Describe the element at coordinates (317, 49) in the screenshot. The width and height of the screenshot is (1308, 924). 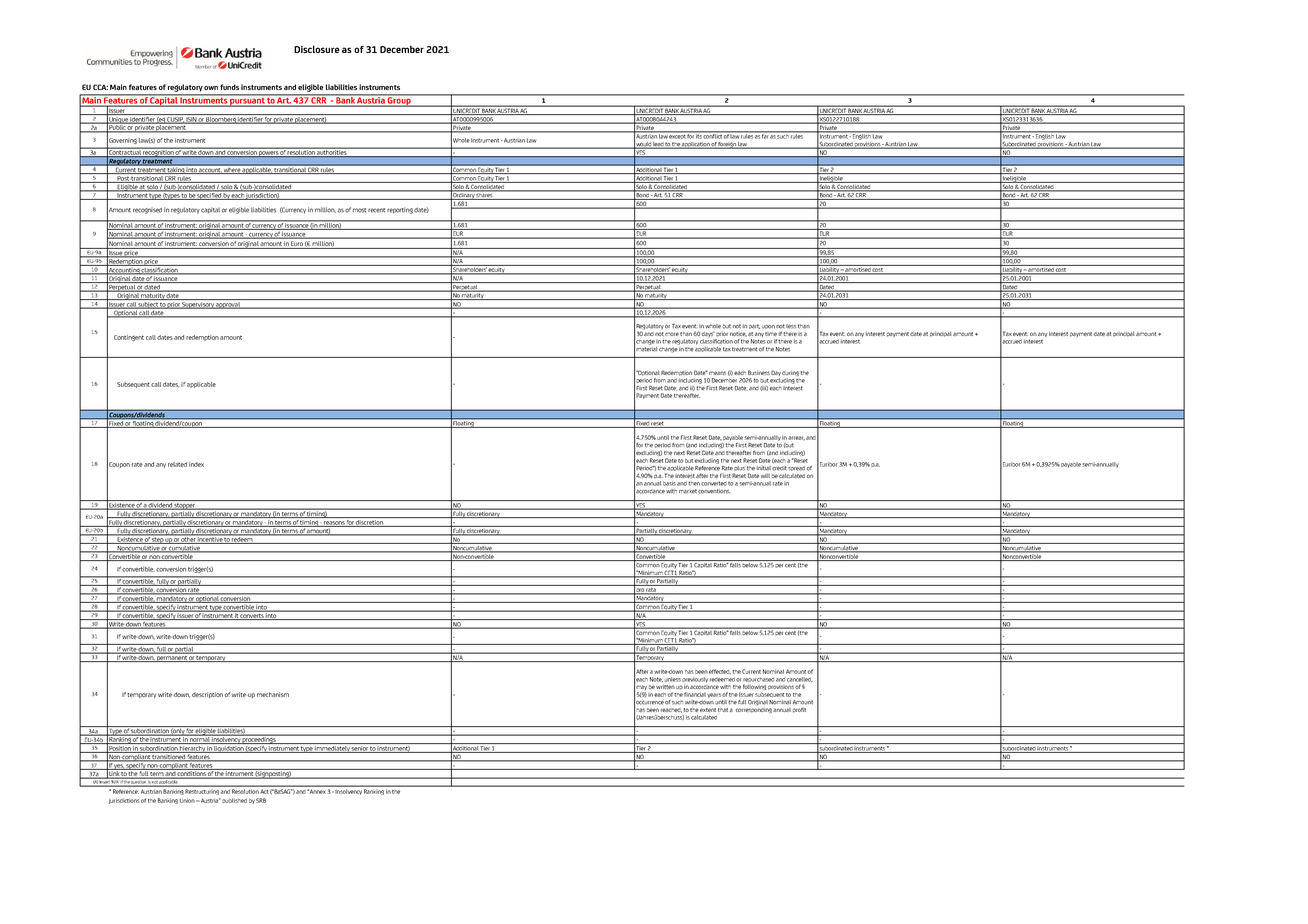
I see `Disclosure` at that location.
